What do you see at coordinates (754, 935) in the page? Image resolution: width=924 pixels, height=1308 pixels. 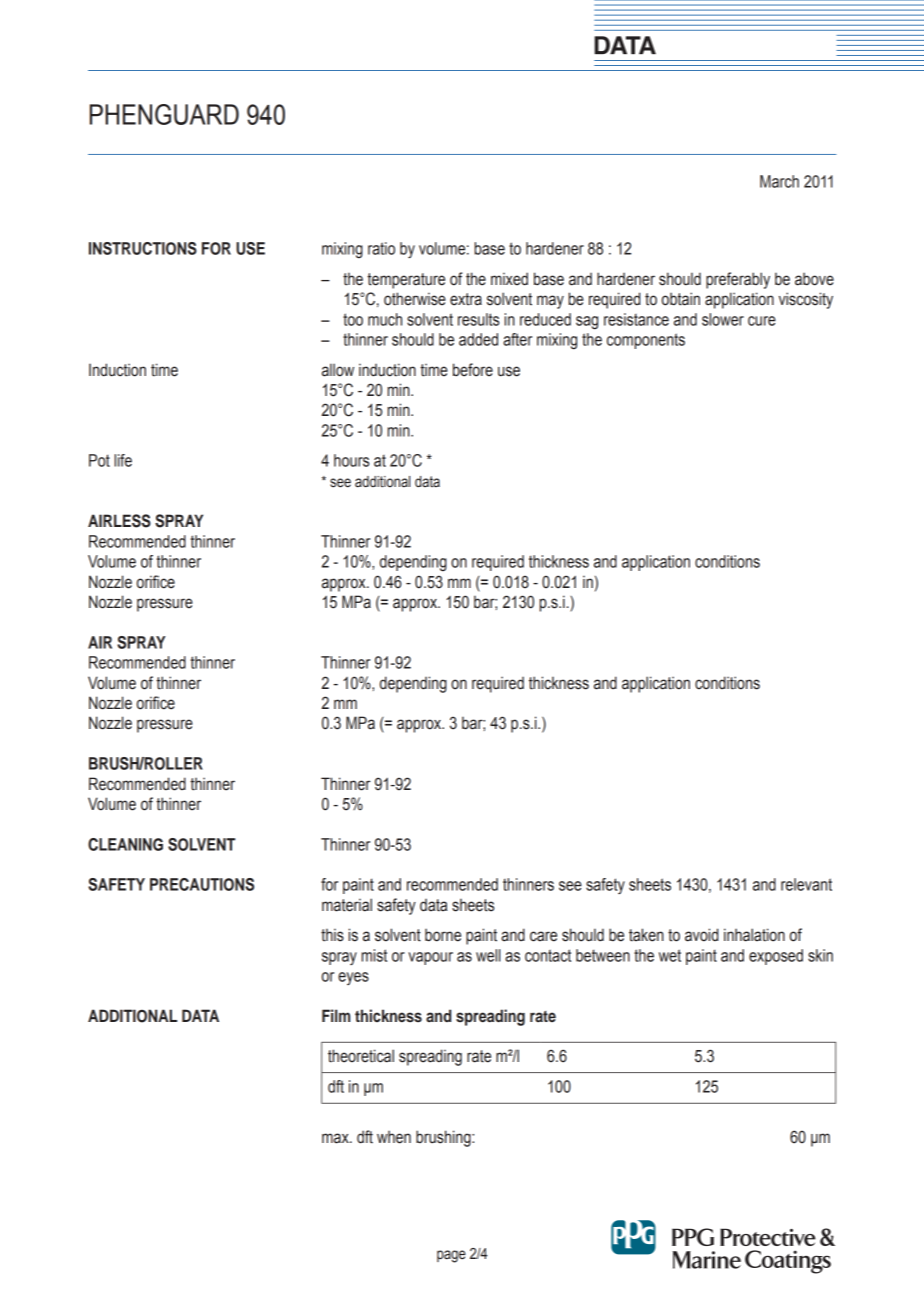 I see `inhalation` at bounding box center [754, 935].
